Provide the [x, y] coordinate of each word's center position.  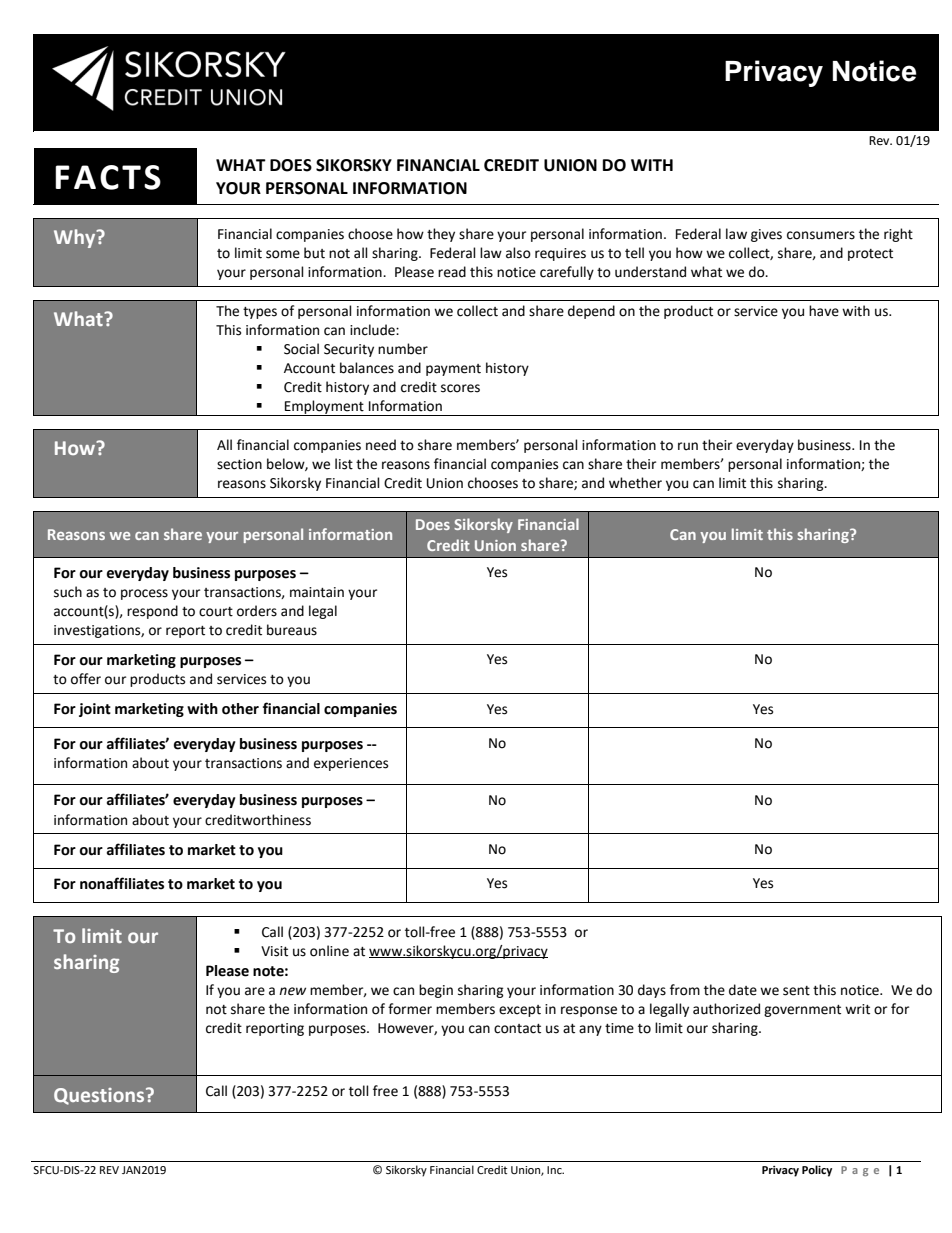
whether [635, 483]
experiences [351, 764]
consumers [821, 235]
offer [86, 679]
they [441, 235]
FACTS [108, 177]
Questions [100, 1096]
